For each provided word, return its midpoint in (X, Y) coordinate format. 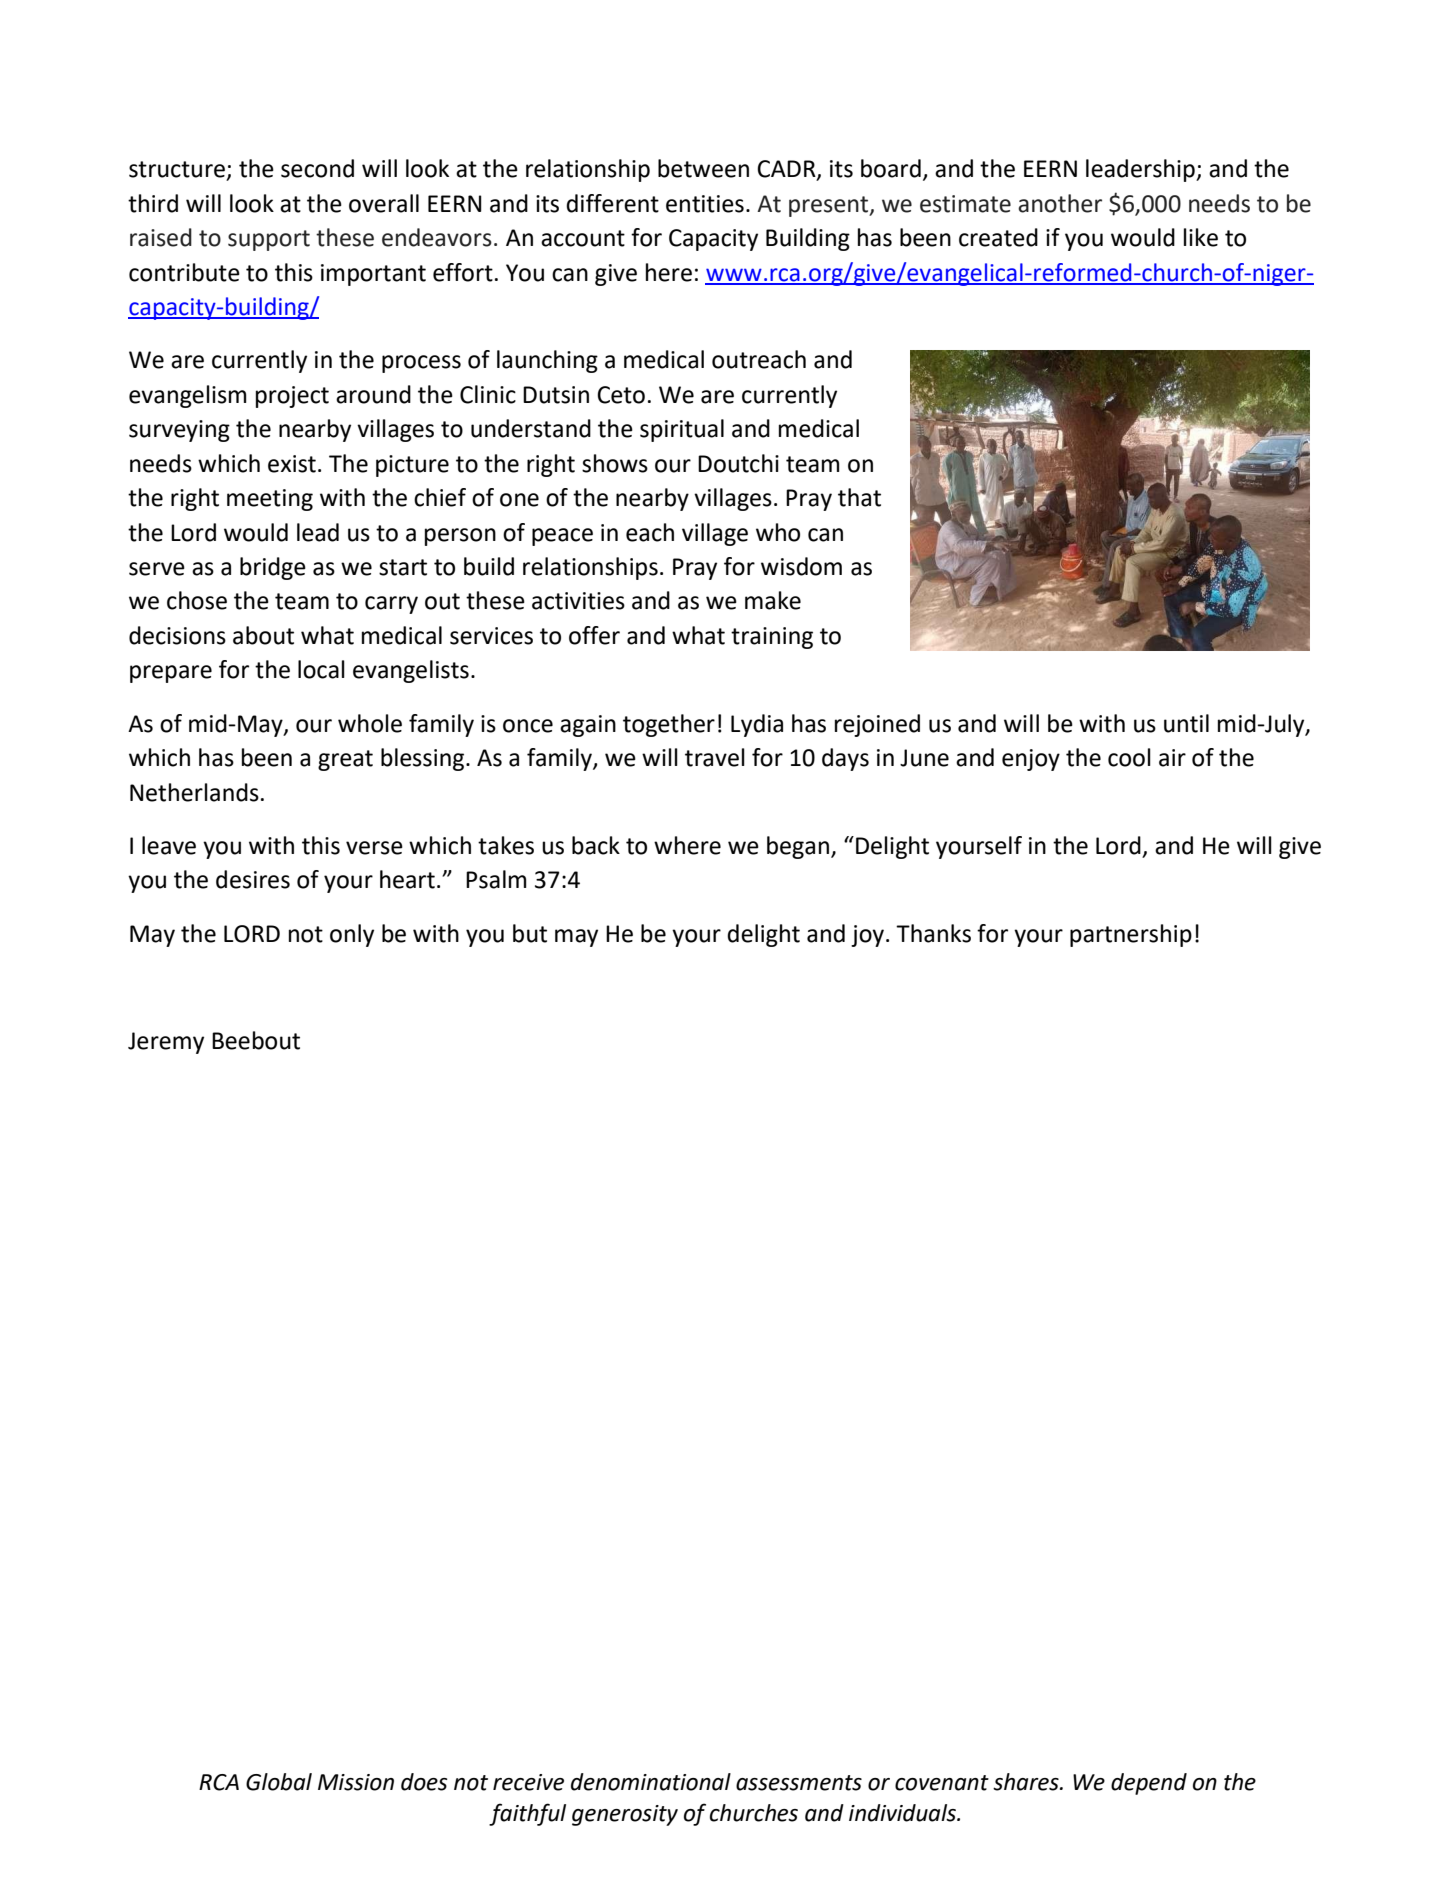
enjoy (1031, 760)
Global (279, 1782)
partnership (1131, 935)
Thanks (933, 933)
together (669, 725)
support (269, 240)
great (345, 760)
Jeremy (166, 1043)
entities (705, 204)
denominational (651, 1782)
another (1060, 203)
